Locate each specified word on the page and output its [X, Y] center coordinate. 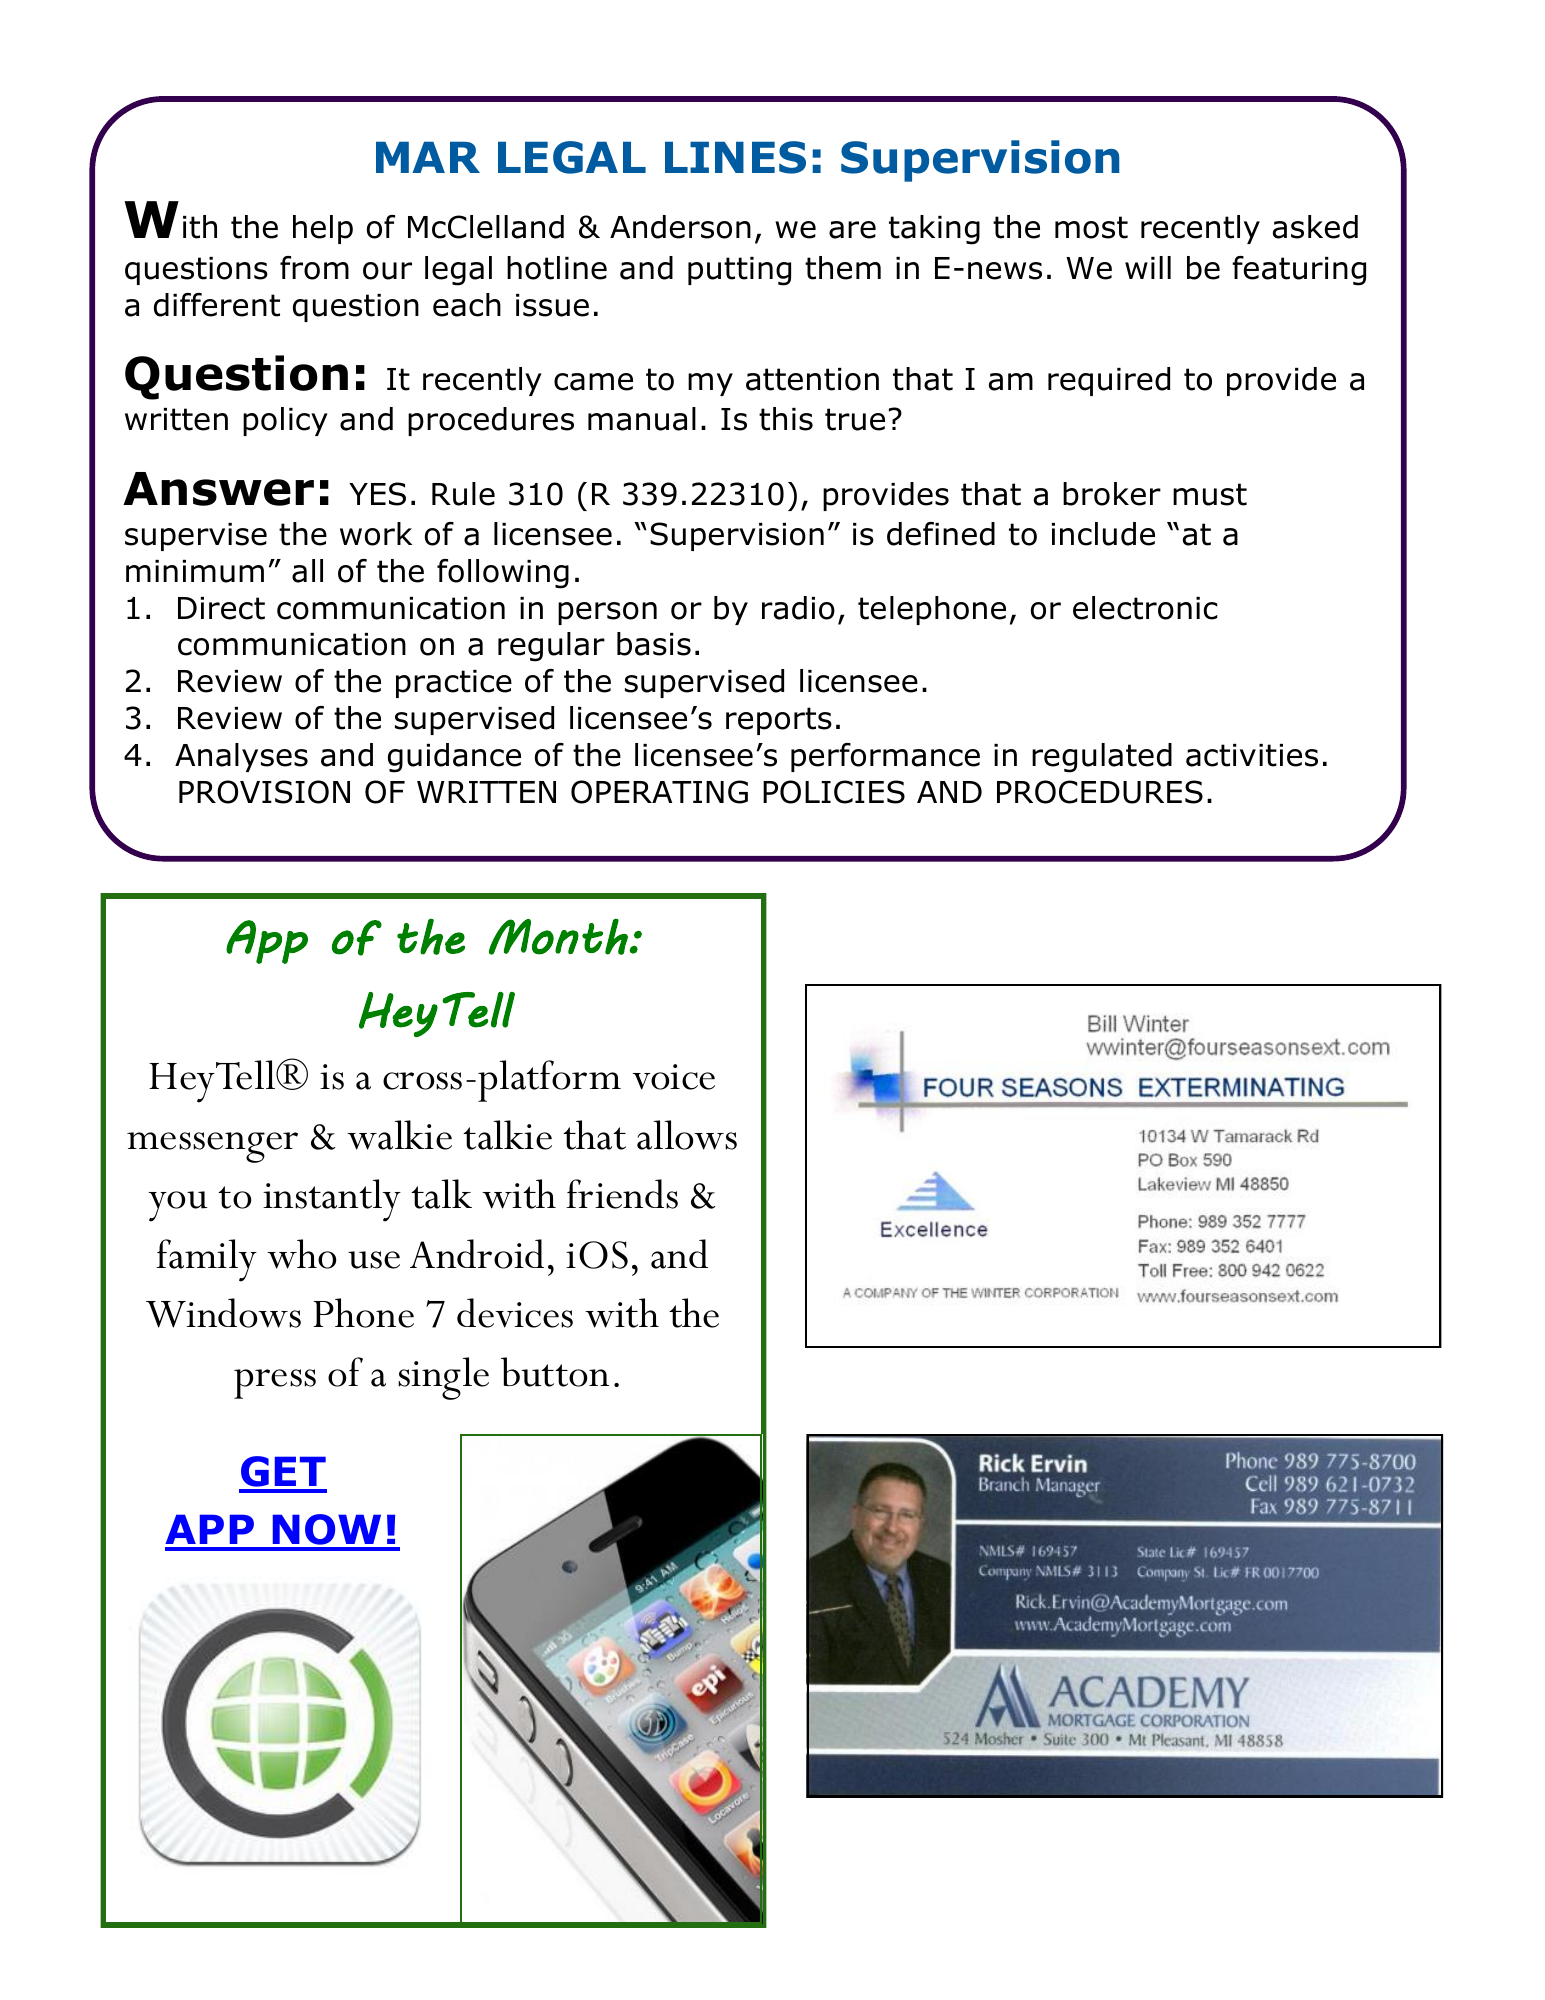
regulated [1102, 758]
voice [673, 1077]
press [275, 1384]
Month [559, 936]
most [1091, 227]
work [376, 534]
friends [622, 1194]
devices [515, 1313]
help [323, 229]
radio [798, 608]
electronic [1145, 608]
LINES [735, 157]
